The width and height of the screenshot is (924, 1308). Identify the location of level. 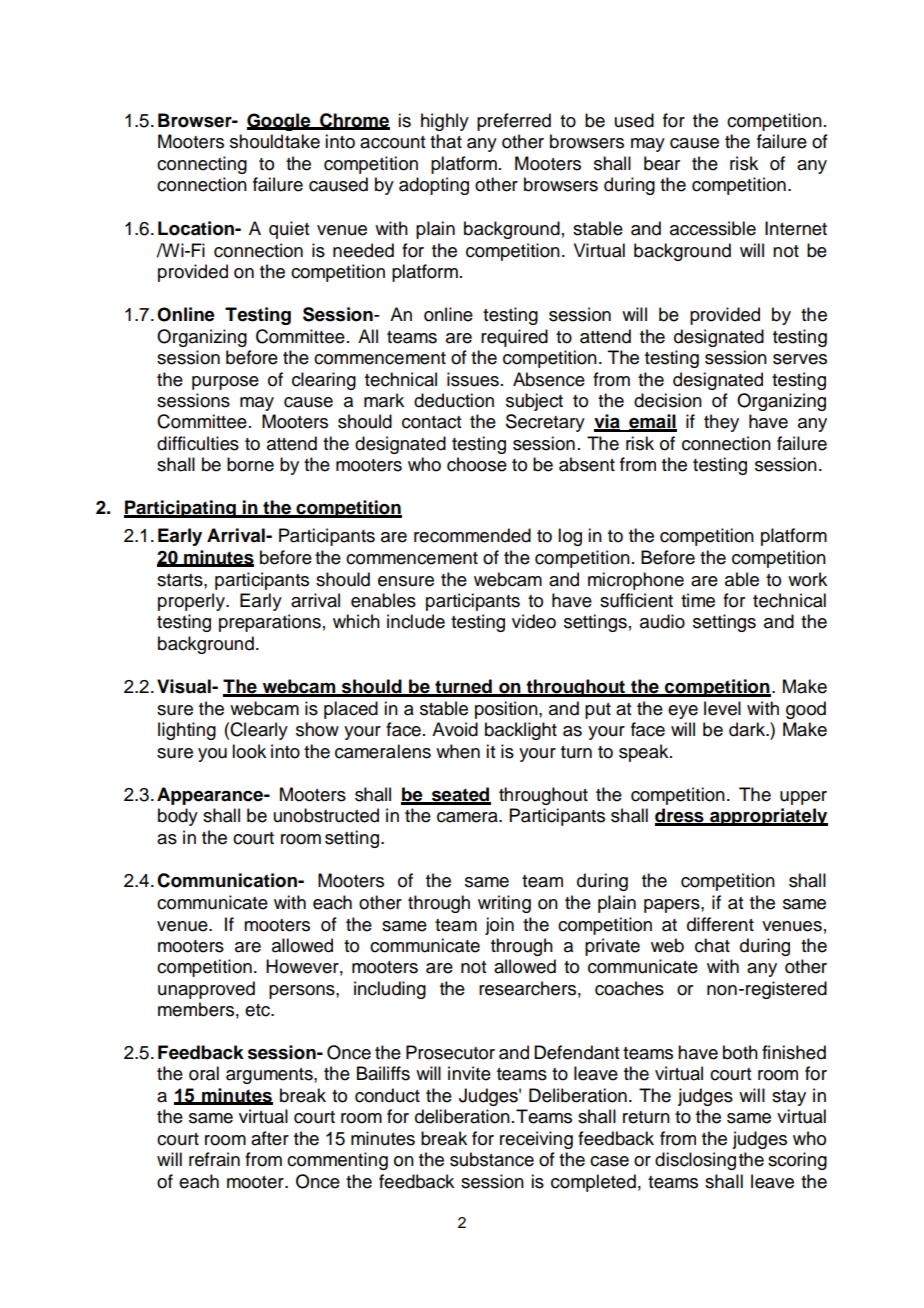
(722, 708).
